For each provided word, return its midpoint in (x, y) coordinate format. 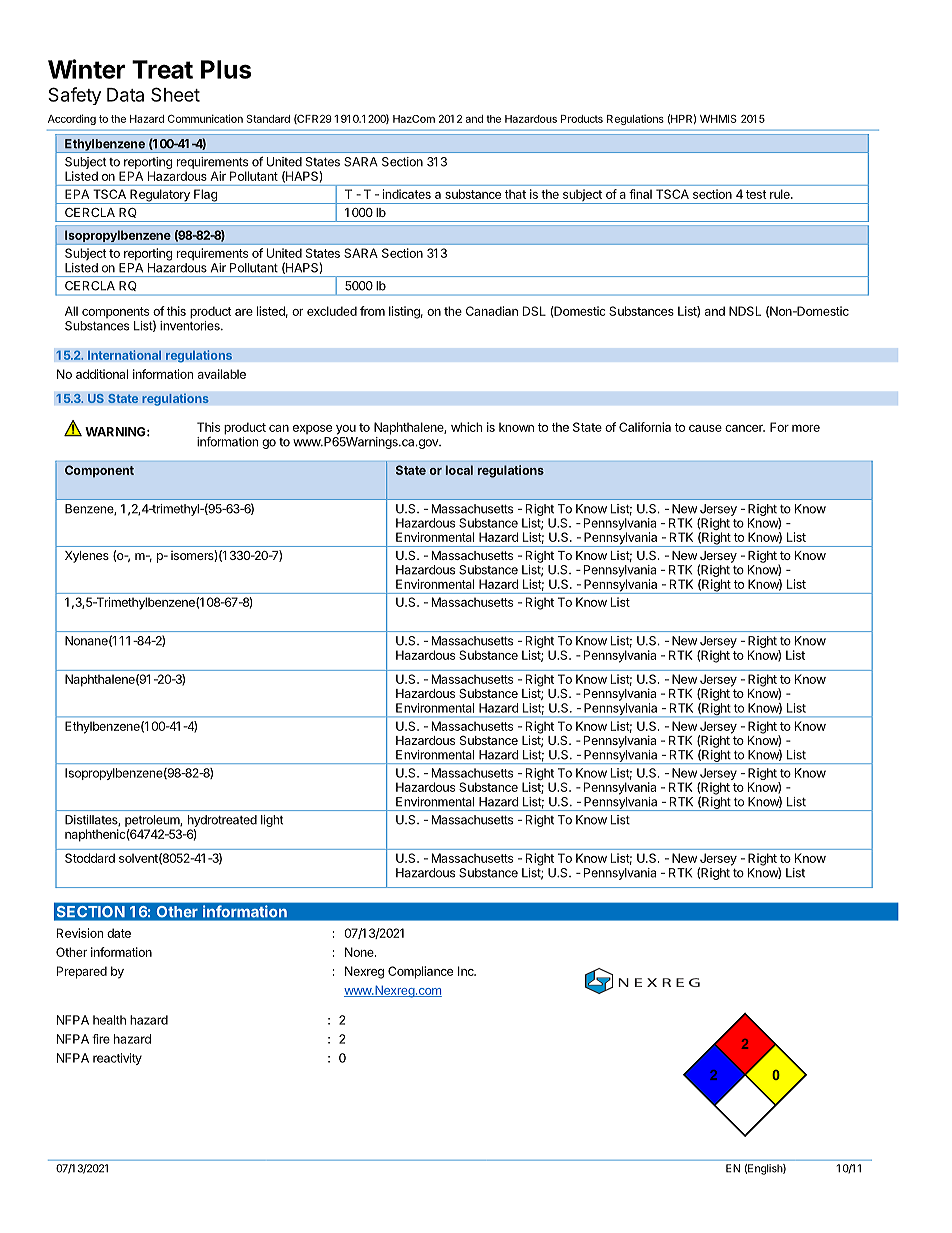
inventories (191, 326)
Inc (467, 971)
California (645, 427)
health (109, 1020)
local (459, 470)
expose (312, 429)
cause (705, 428)
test (756, 194)
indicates (407, 194)
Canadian (492, 311)
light (272, 821)
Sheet (175, 94)
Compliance (420, 972)
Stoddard (90, 858)
